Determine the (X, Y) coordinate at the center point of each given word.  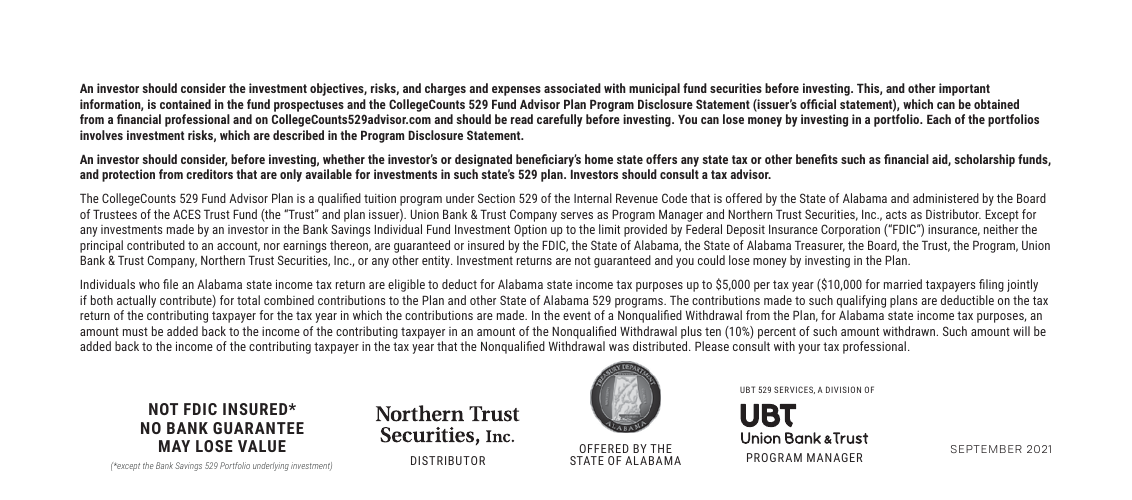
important (964, 89)
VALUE (262, 446)
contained (185, 104)
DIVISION (843, 389)
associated (572, 88)
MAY (174, 446)
